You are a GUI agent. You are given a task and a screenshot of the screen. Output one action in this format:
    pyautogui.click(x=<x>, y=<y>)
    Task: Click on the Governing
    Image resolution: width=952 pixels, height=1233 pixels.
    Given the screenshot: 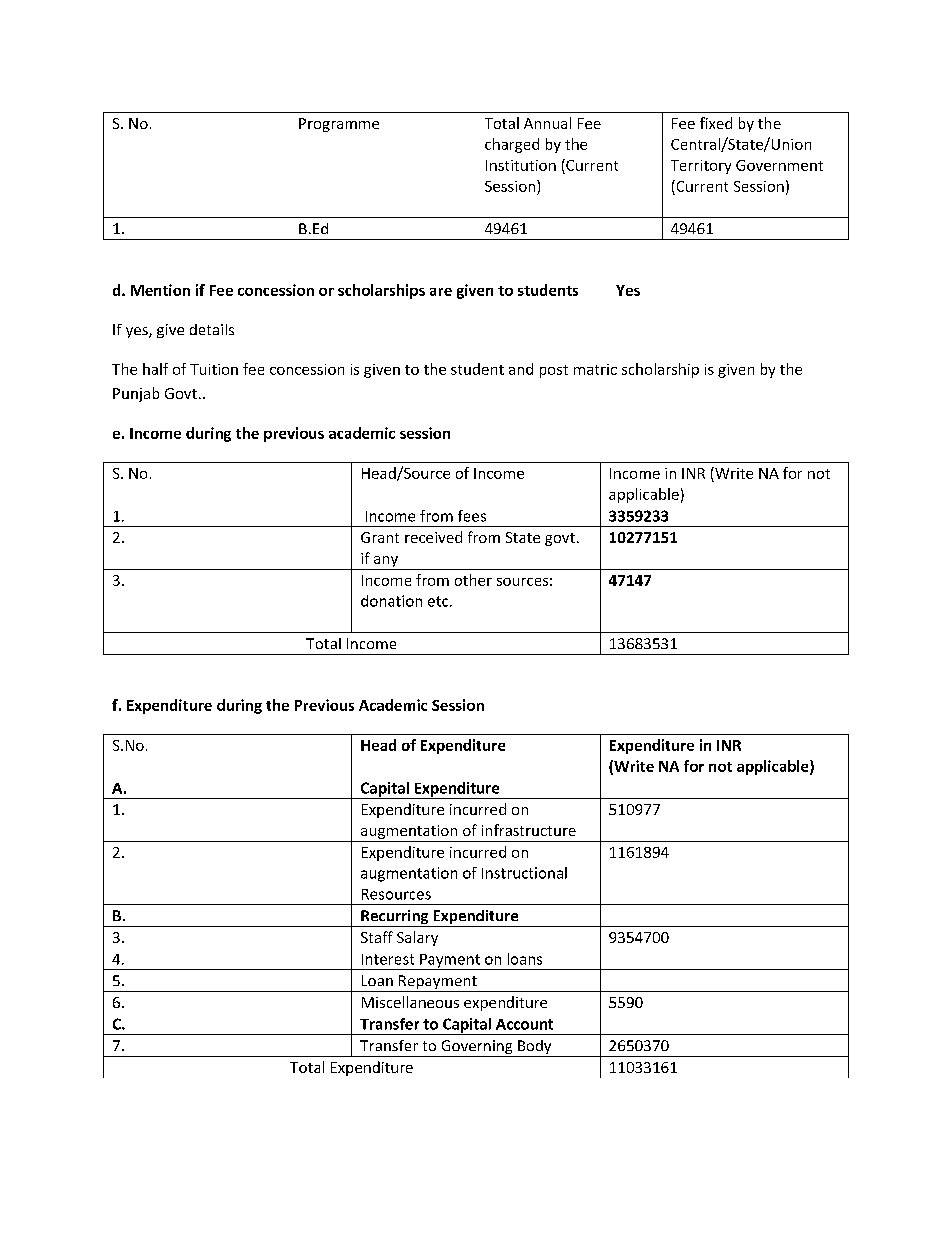 What is the action you would take?
    pyautogui.click(x=477, y=1048)
